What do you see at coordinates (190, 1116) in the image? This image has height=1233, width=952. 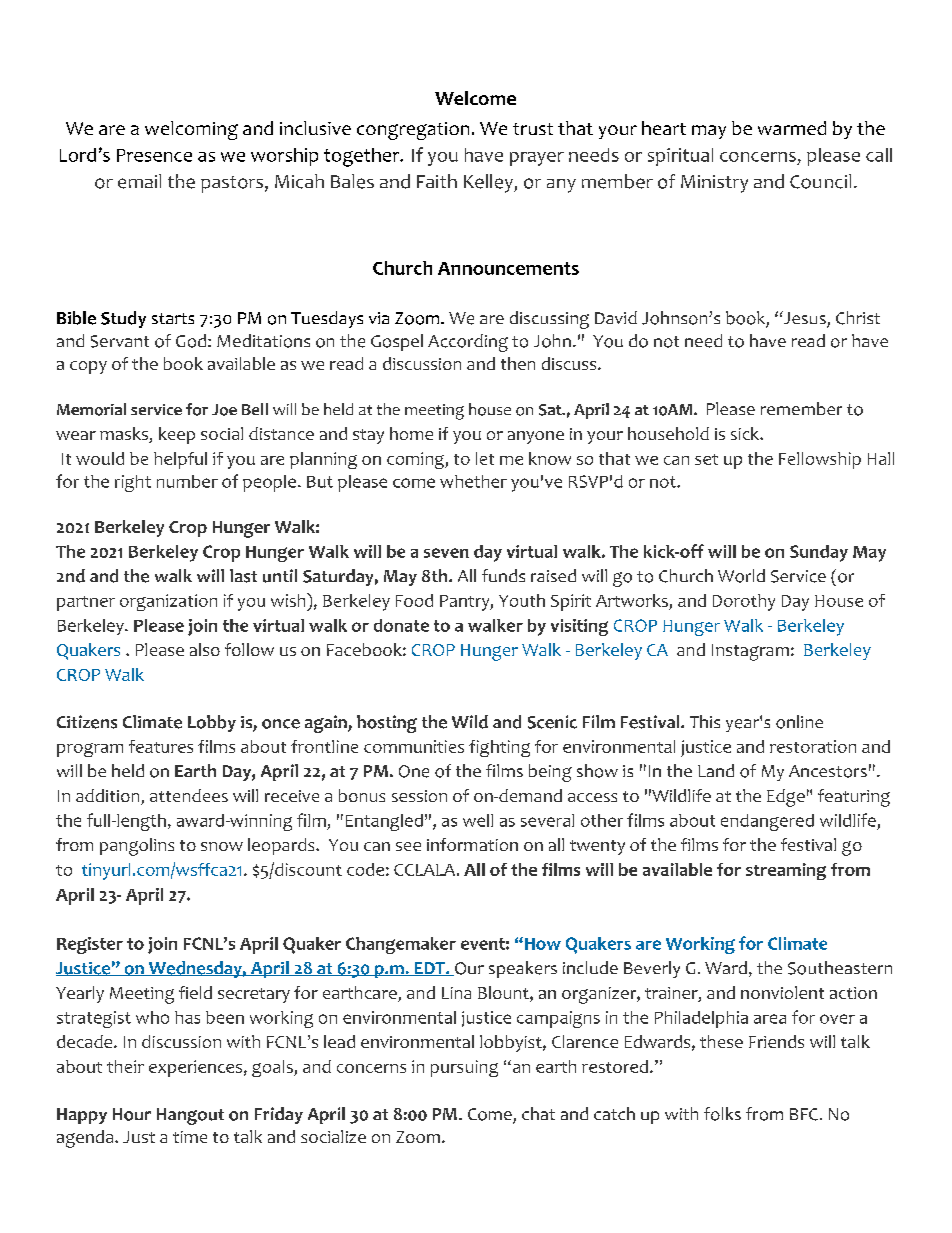 I see `Hangout` at bounding box center [190, 1116].
